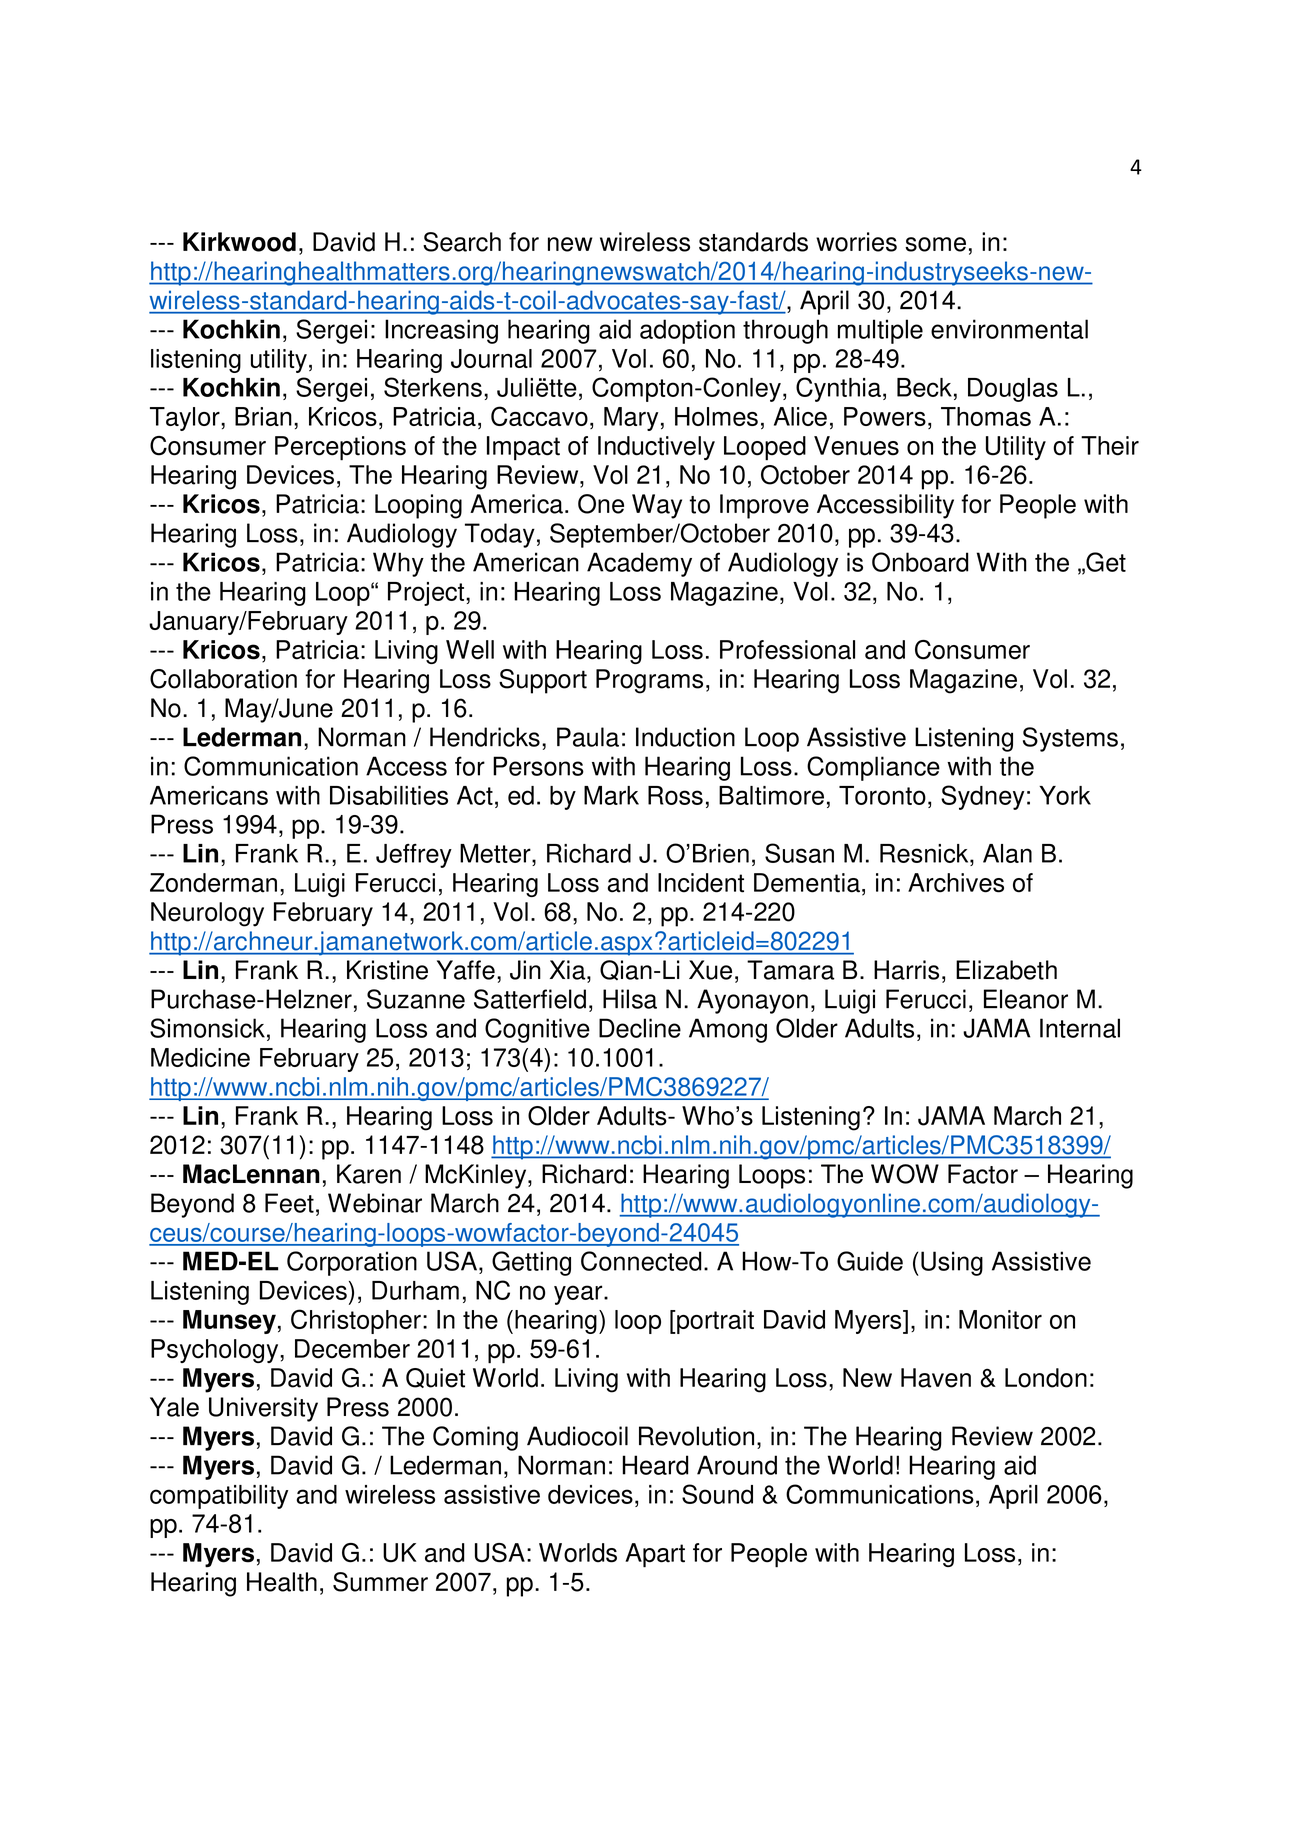  Describe the element at coordinates (1009, 329) in the screenshot. I see `environmental` at that location.
